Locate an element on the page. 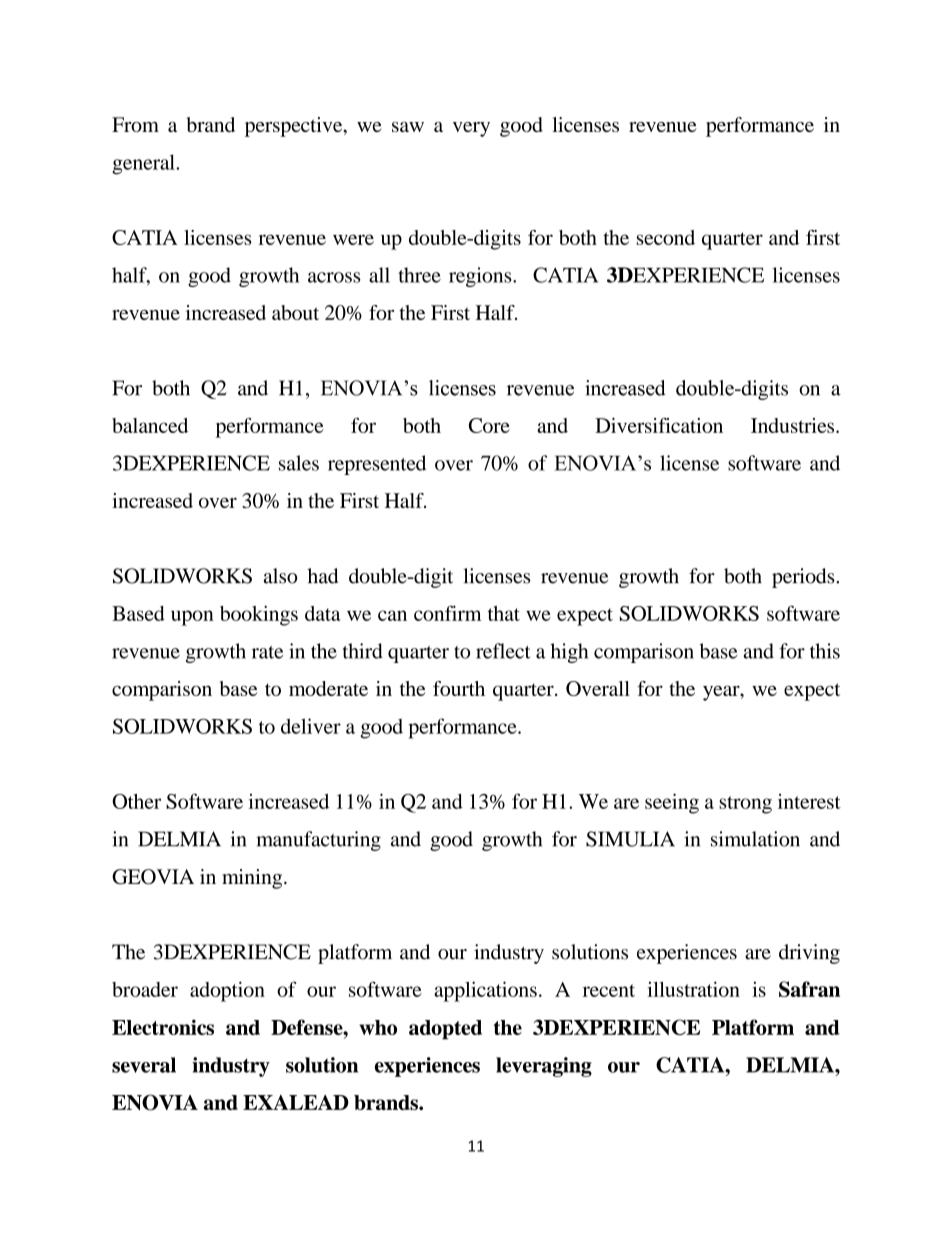  very is located at coordinates (471, 129).
